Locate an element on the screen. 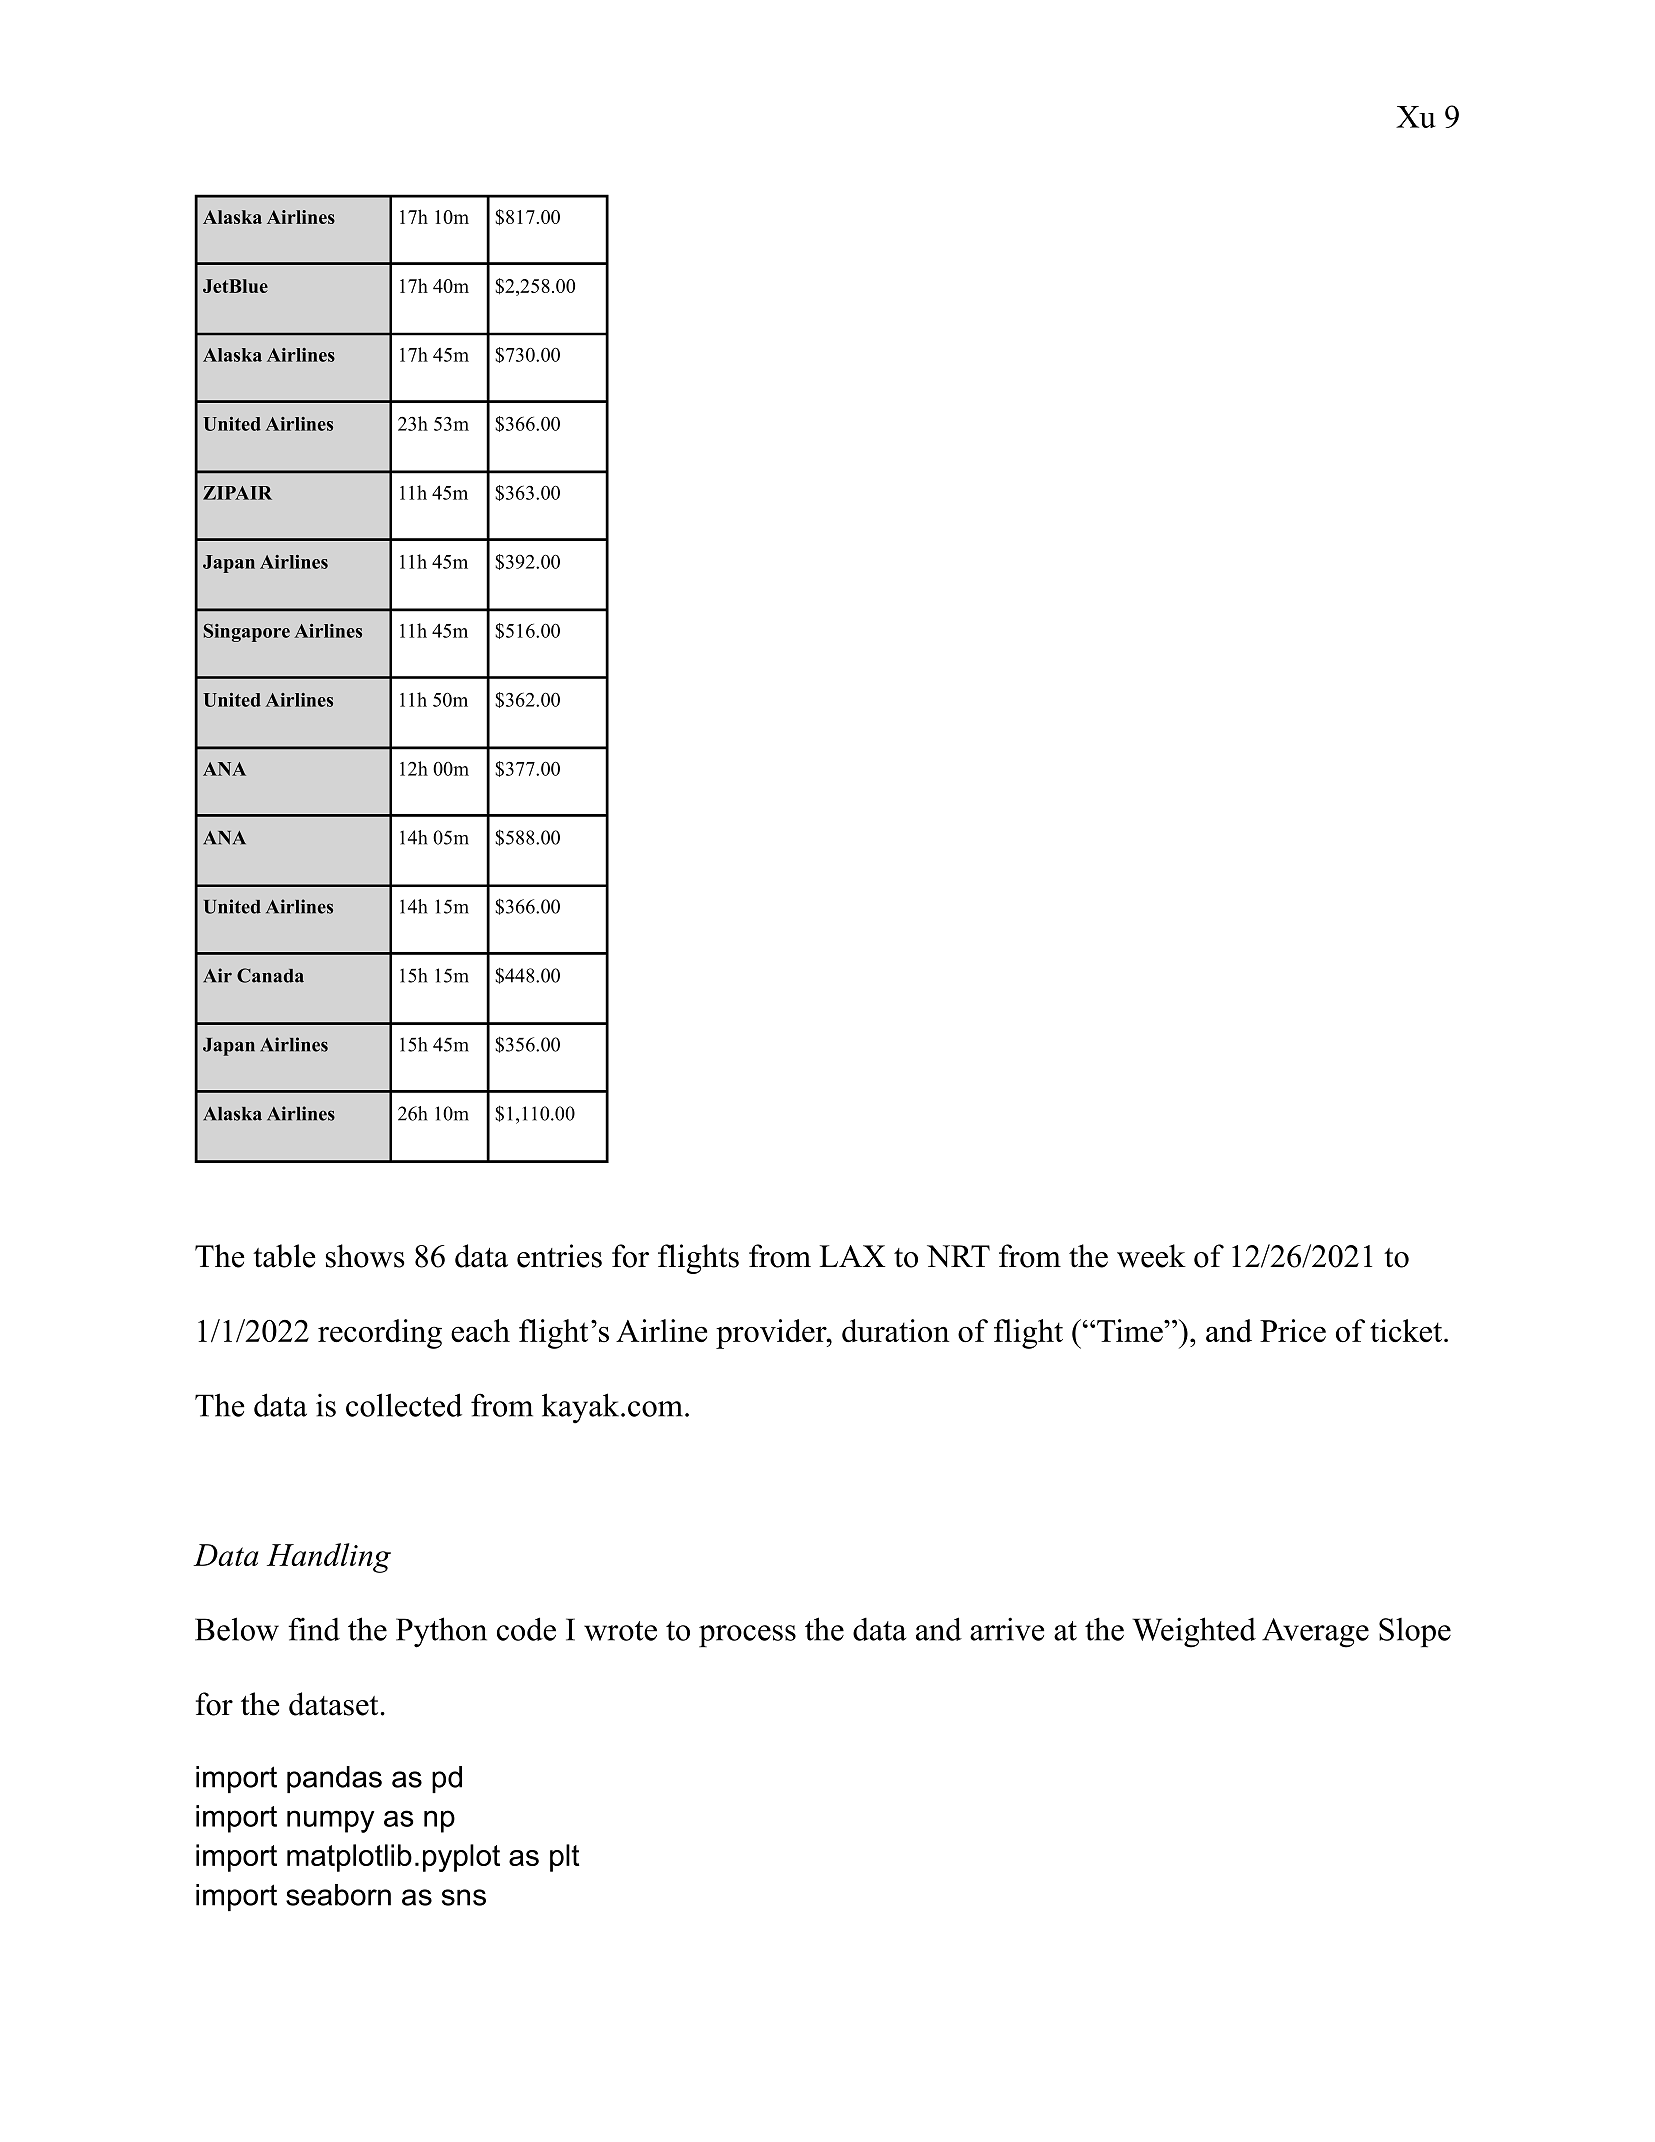 This screenshot has width=1655, height=2142. seaborn is located at coordinates (338, 1895).
